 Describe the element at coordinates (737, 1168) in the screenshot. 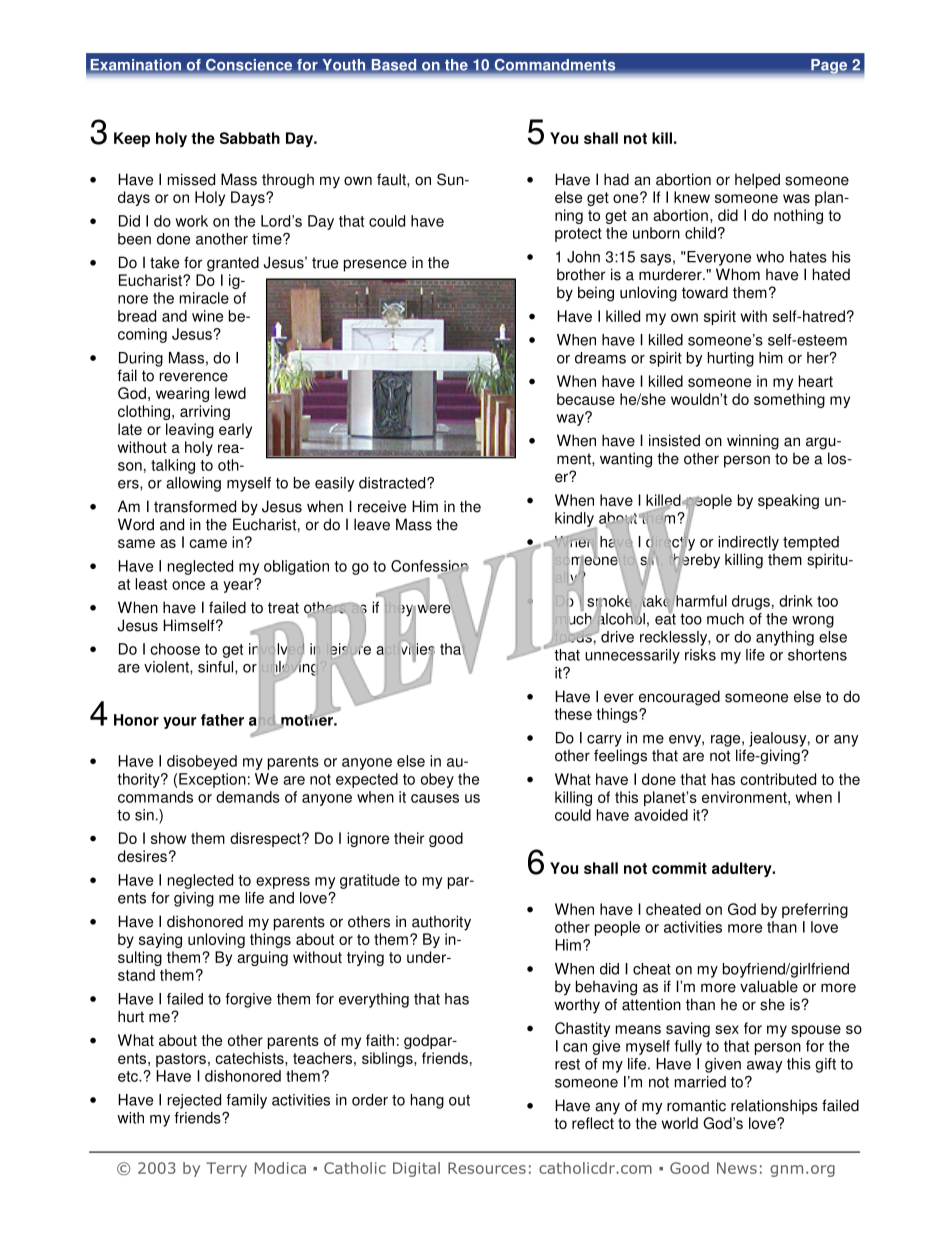

I see `News` at that location.
